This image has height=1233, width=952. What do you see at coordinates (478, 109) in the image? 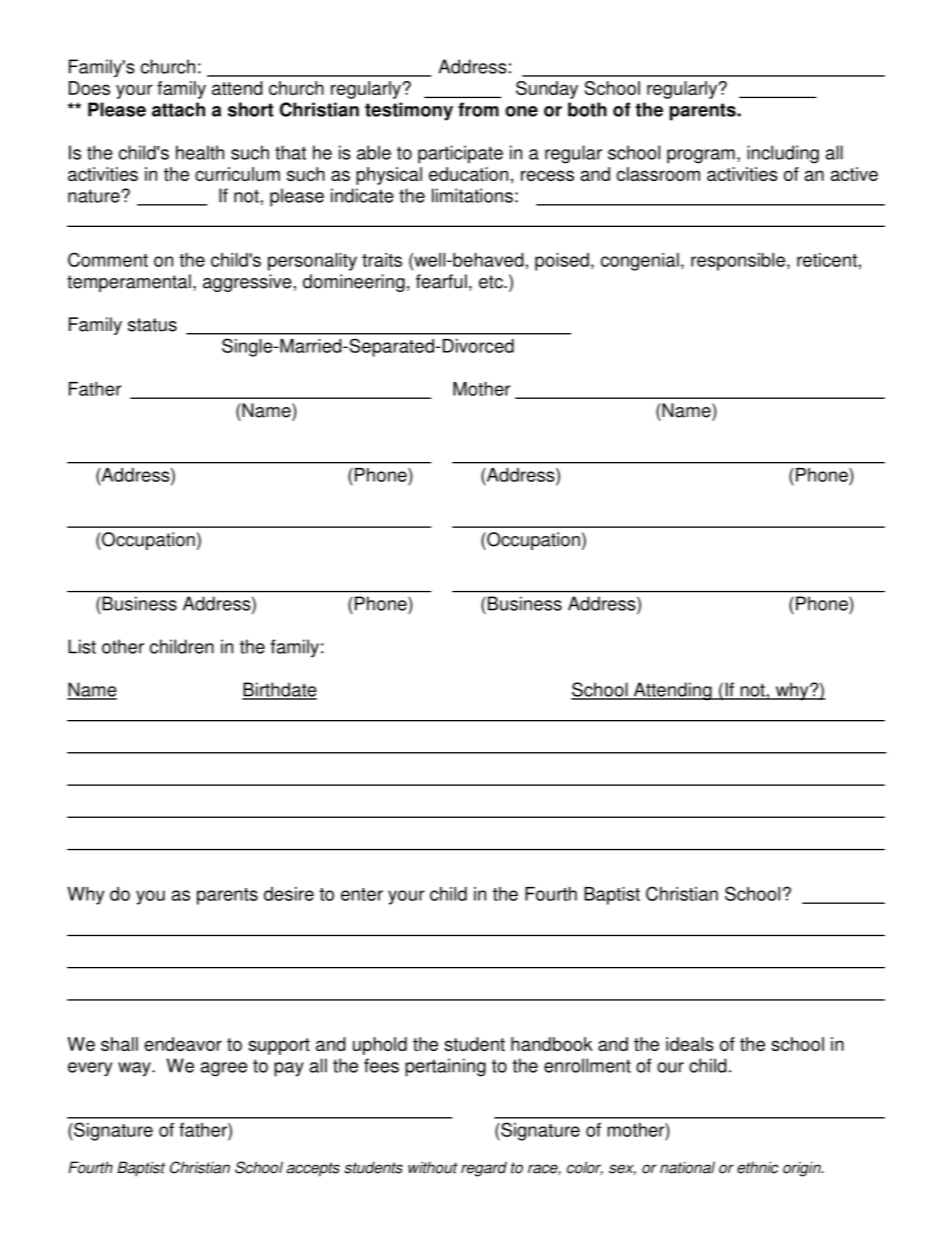
I see `from` at bounding box center [478, 109].
